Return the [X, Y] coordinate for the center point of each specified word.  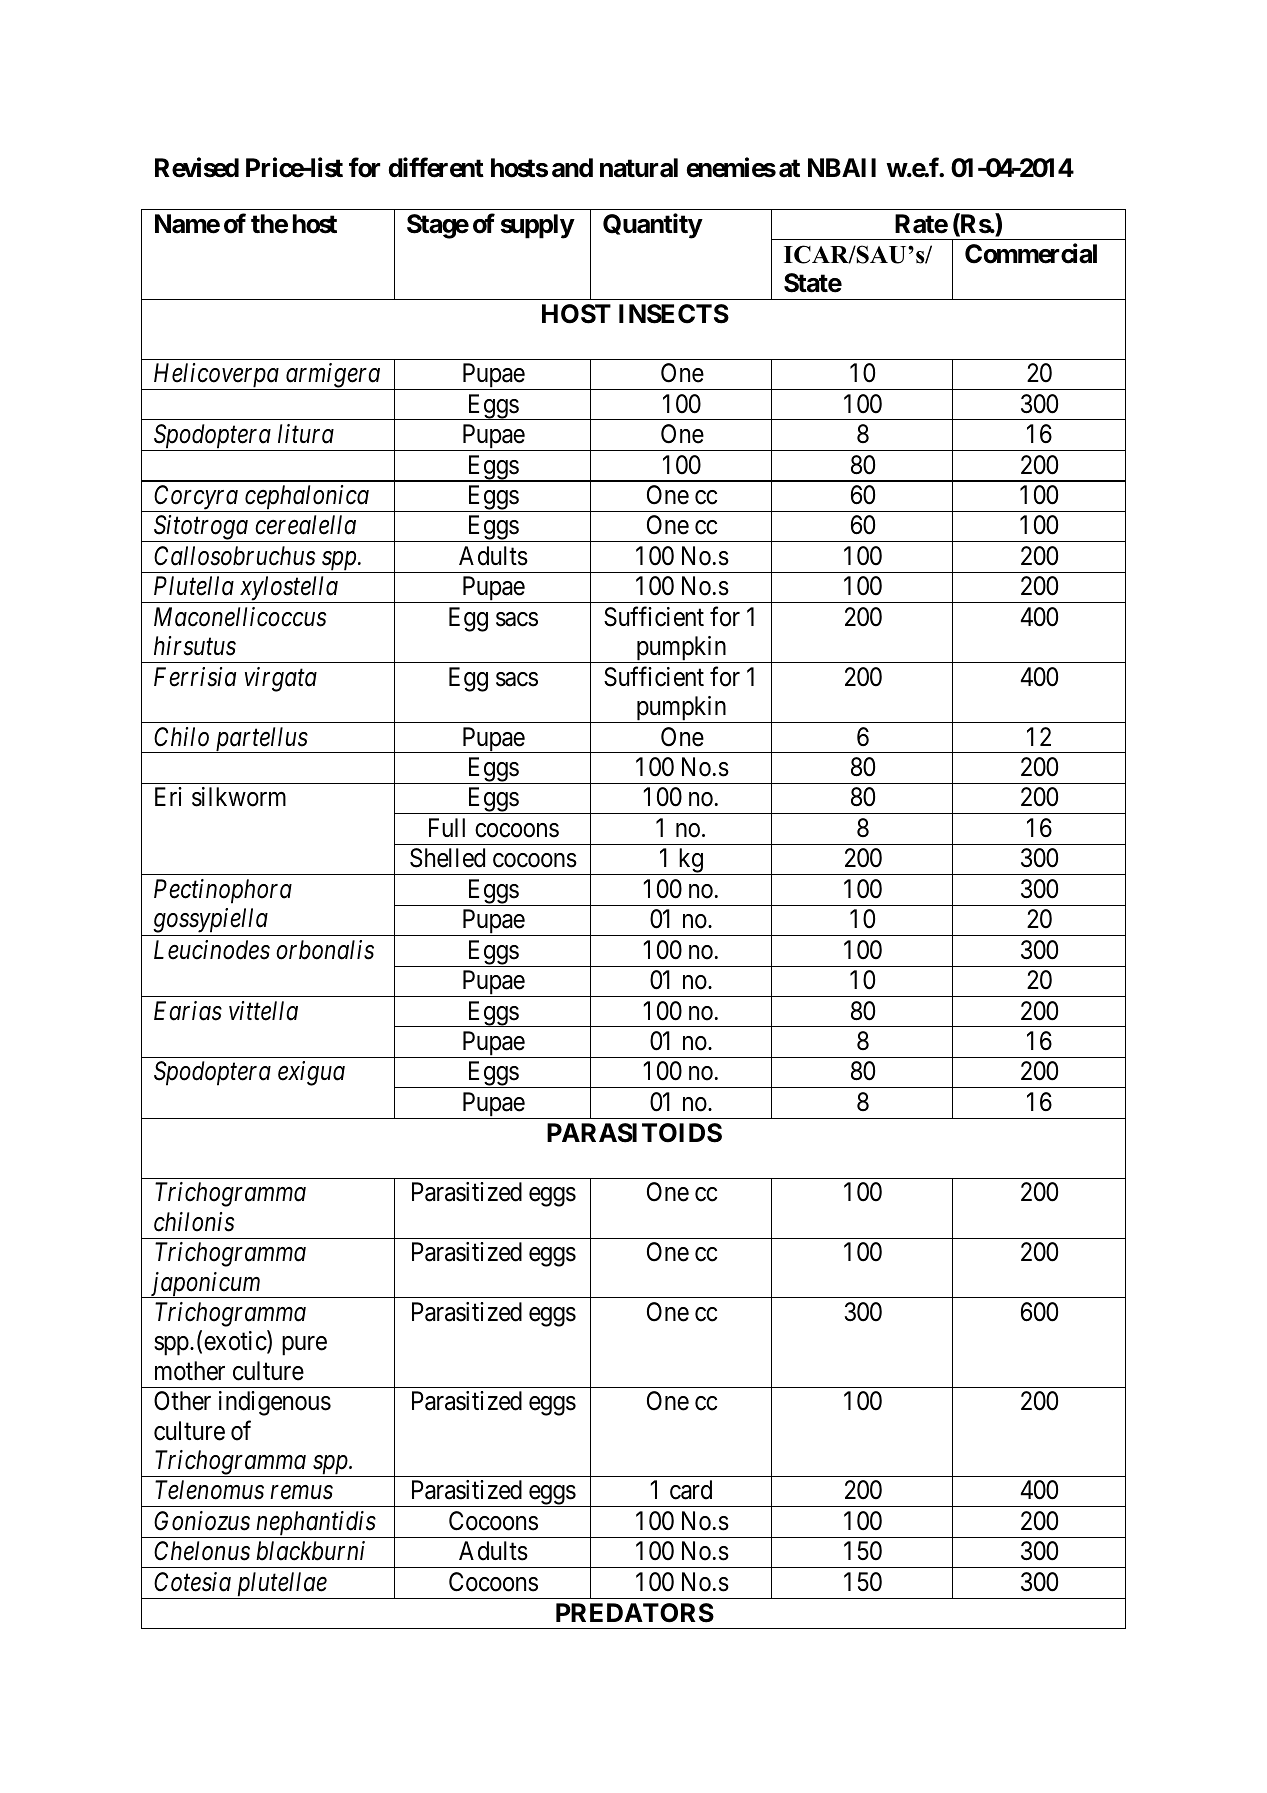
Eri [168, 796]
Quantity [652, 226]
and [572, 168]
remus [301, 1493]
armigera [333, 376]
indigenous [275, 1403]
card [691, 1490]
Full [447, 827]
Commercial [1031, 253]
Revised [197, 167]
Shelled [447, 858]
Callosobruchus [234, 556]
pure [304, 1346]
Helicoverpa [216, 376]
